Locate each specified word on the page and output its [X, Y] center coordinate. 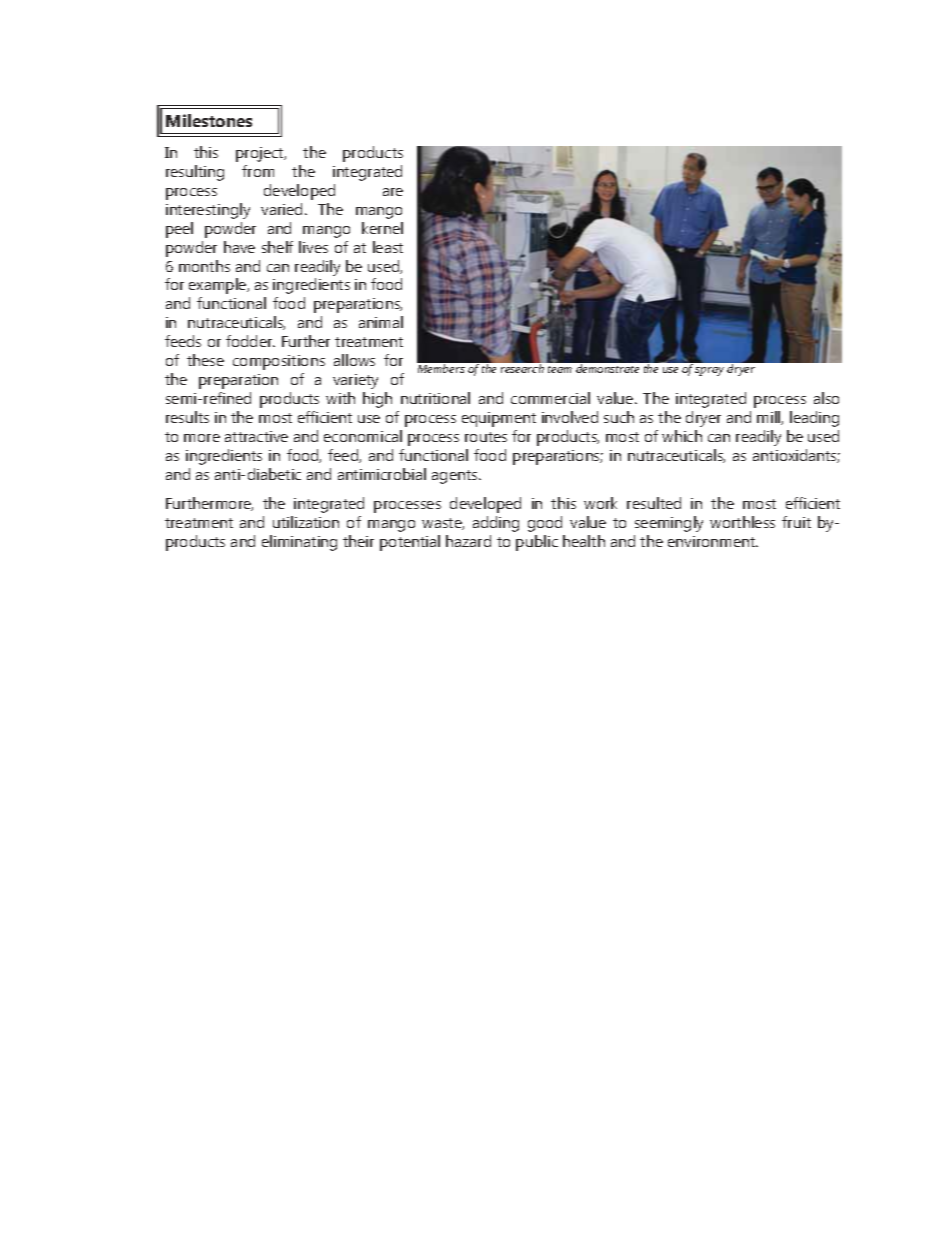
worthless [742, 522]
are [393, 192]
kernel [382, 228]
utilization [306, 522]
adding [496, 524]
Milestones [209, 120]
